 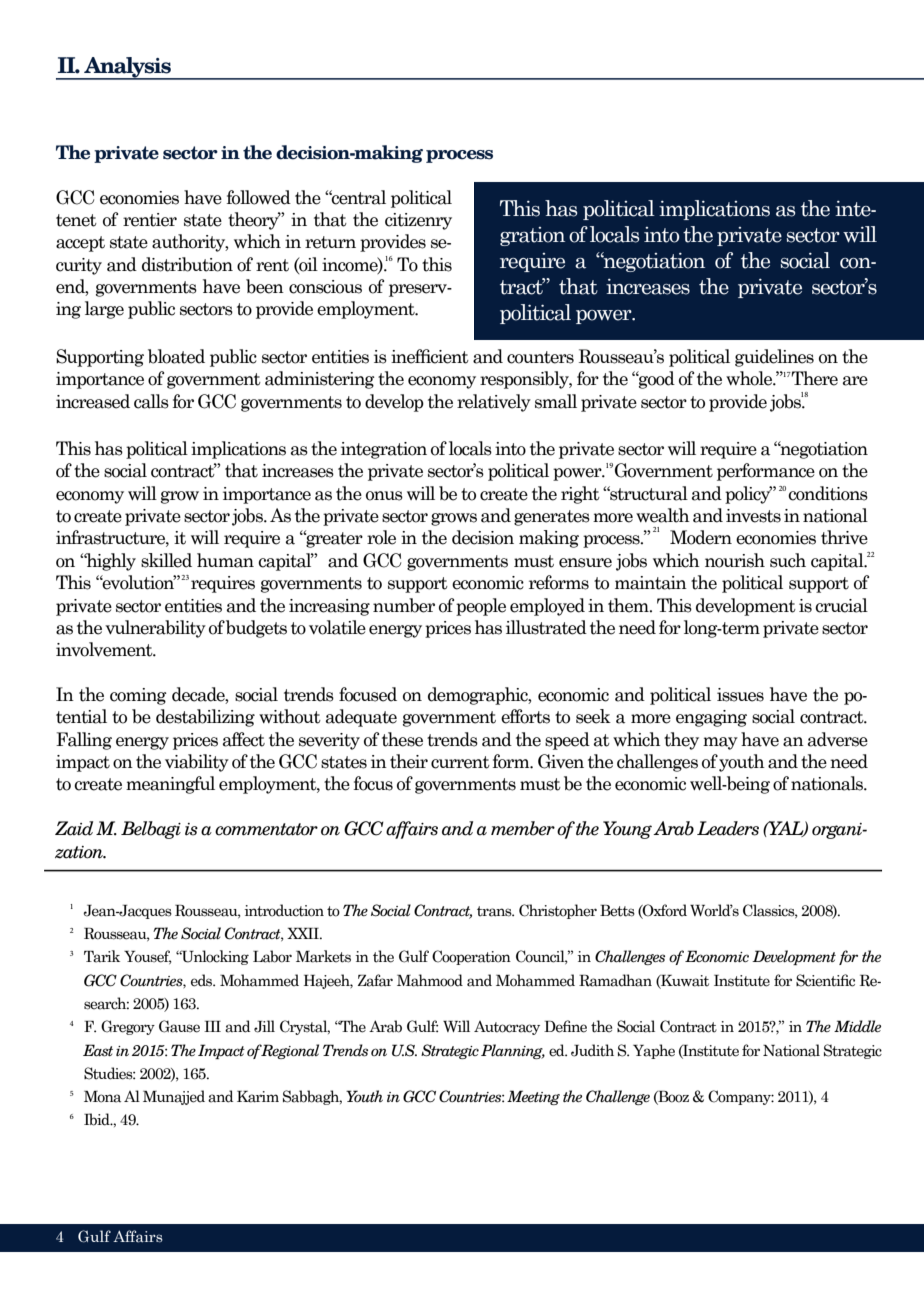 I want to click on skilled, so click(x=166, y=560).
